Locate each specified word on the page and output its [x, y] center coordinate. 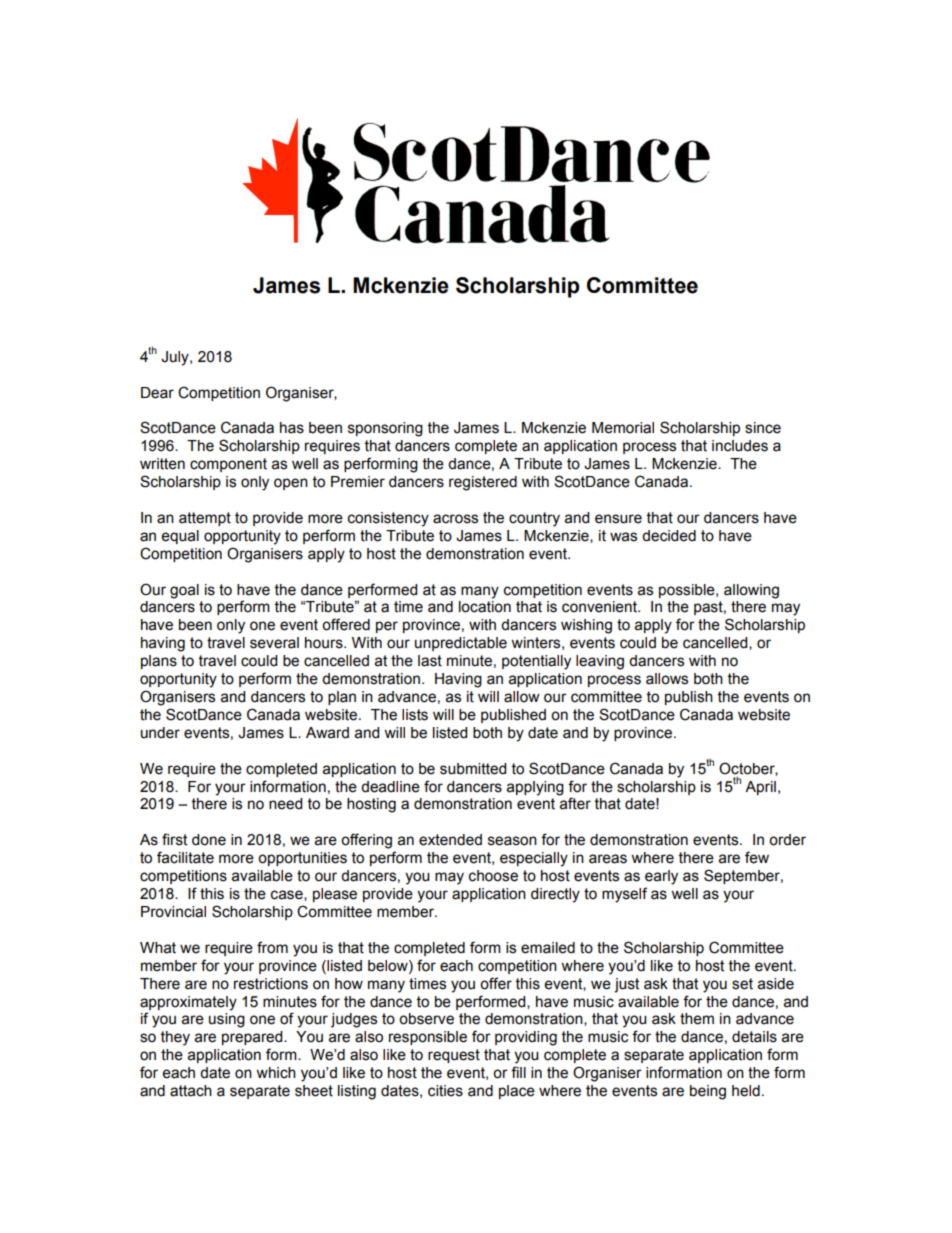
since [763, 428]
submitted [473, 769]
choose [493, 876]
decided [669, 536]
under [160, 733]
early [661, 877]
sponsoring [385, 429]
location [485, 607]
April [760, 788]
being [708, 1092]
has [292, 428]
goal [184, 591]
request [454, 1056]
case [288, 895]
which [276, 1073]
